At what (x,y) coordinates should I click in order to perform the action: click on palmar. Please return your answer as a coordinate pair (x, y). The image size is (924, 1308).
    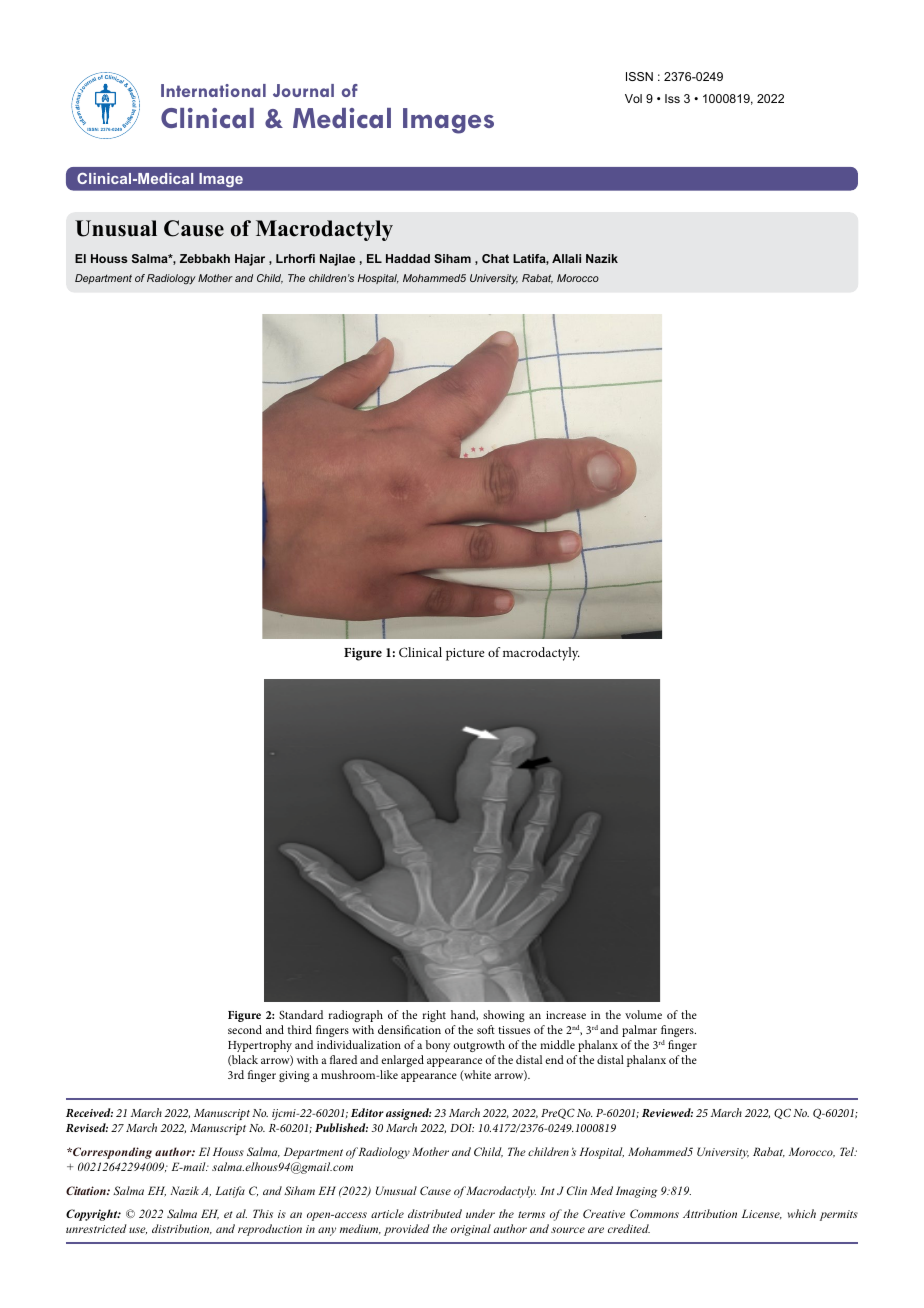
    Looking at the image, I should click on (639, 1031).
